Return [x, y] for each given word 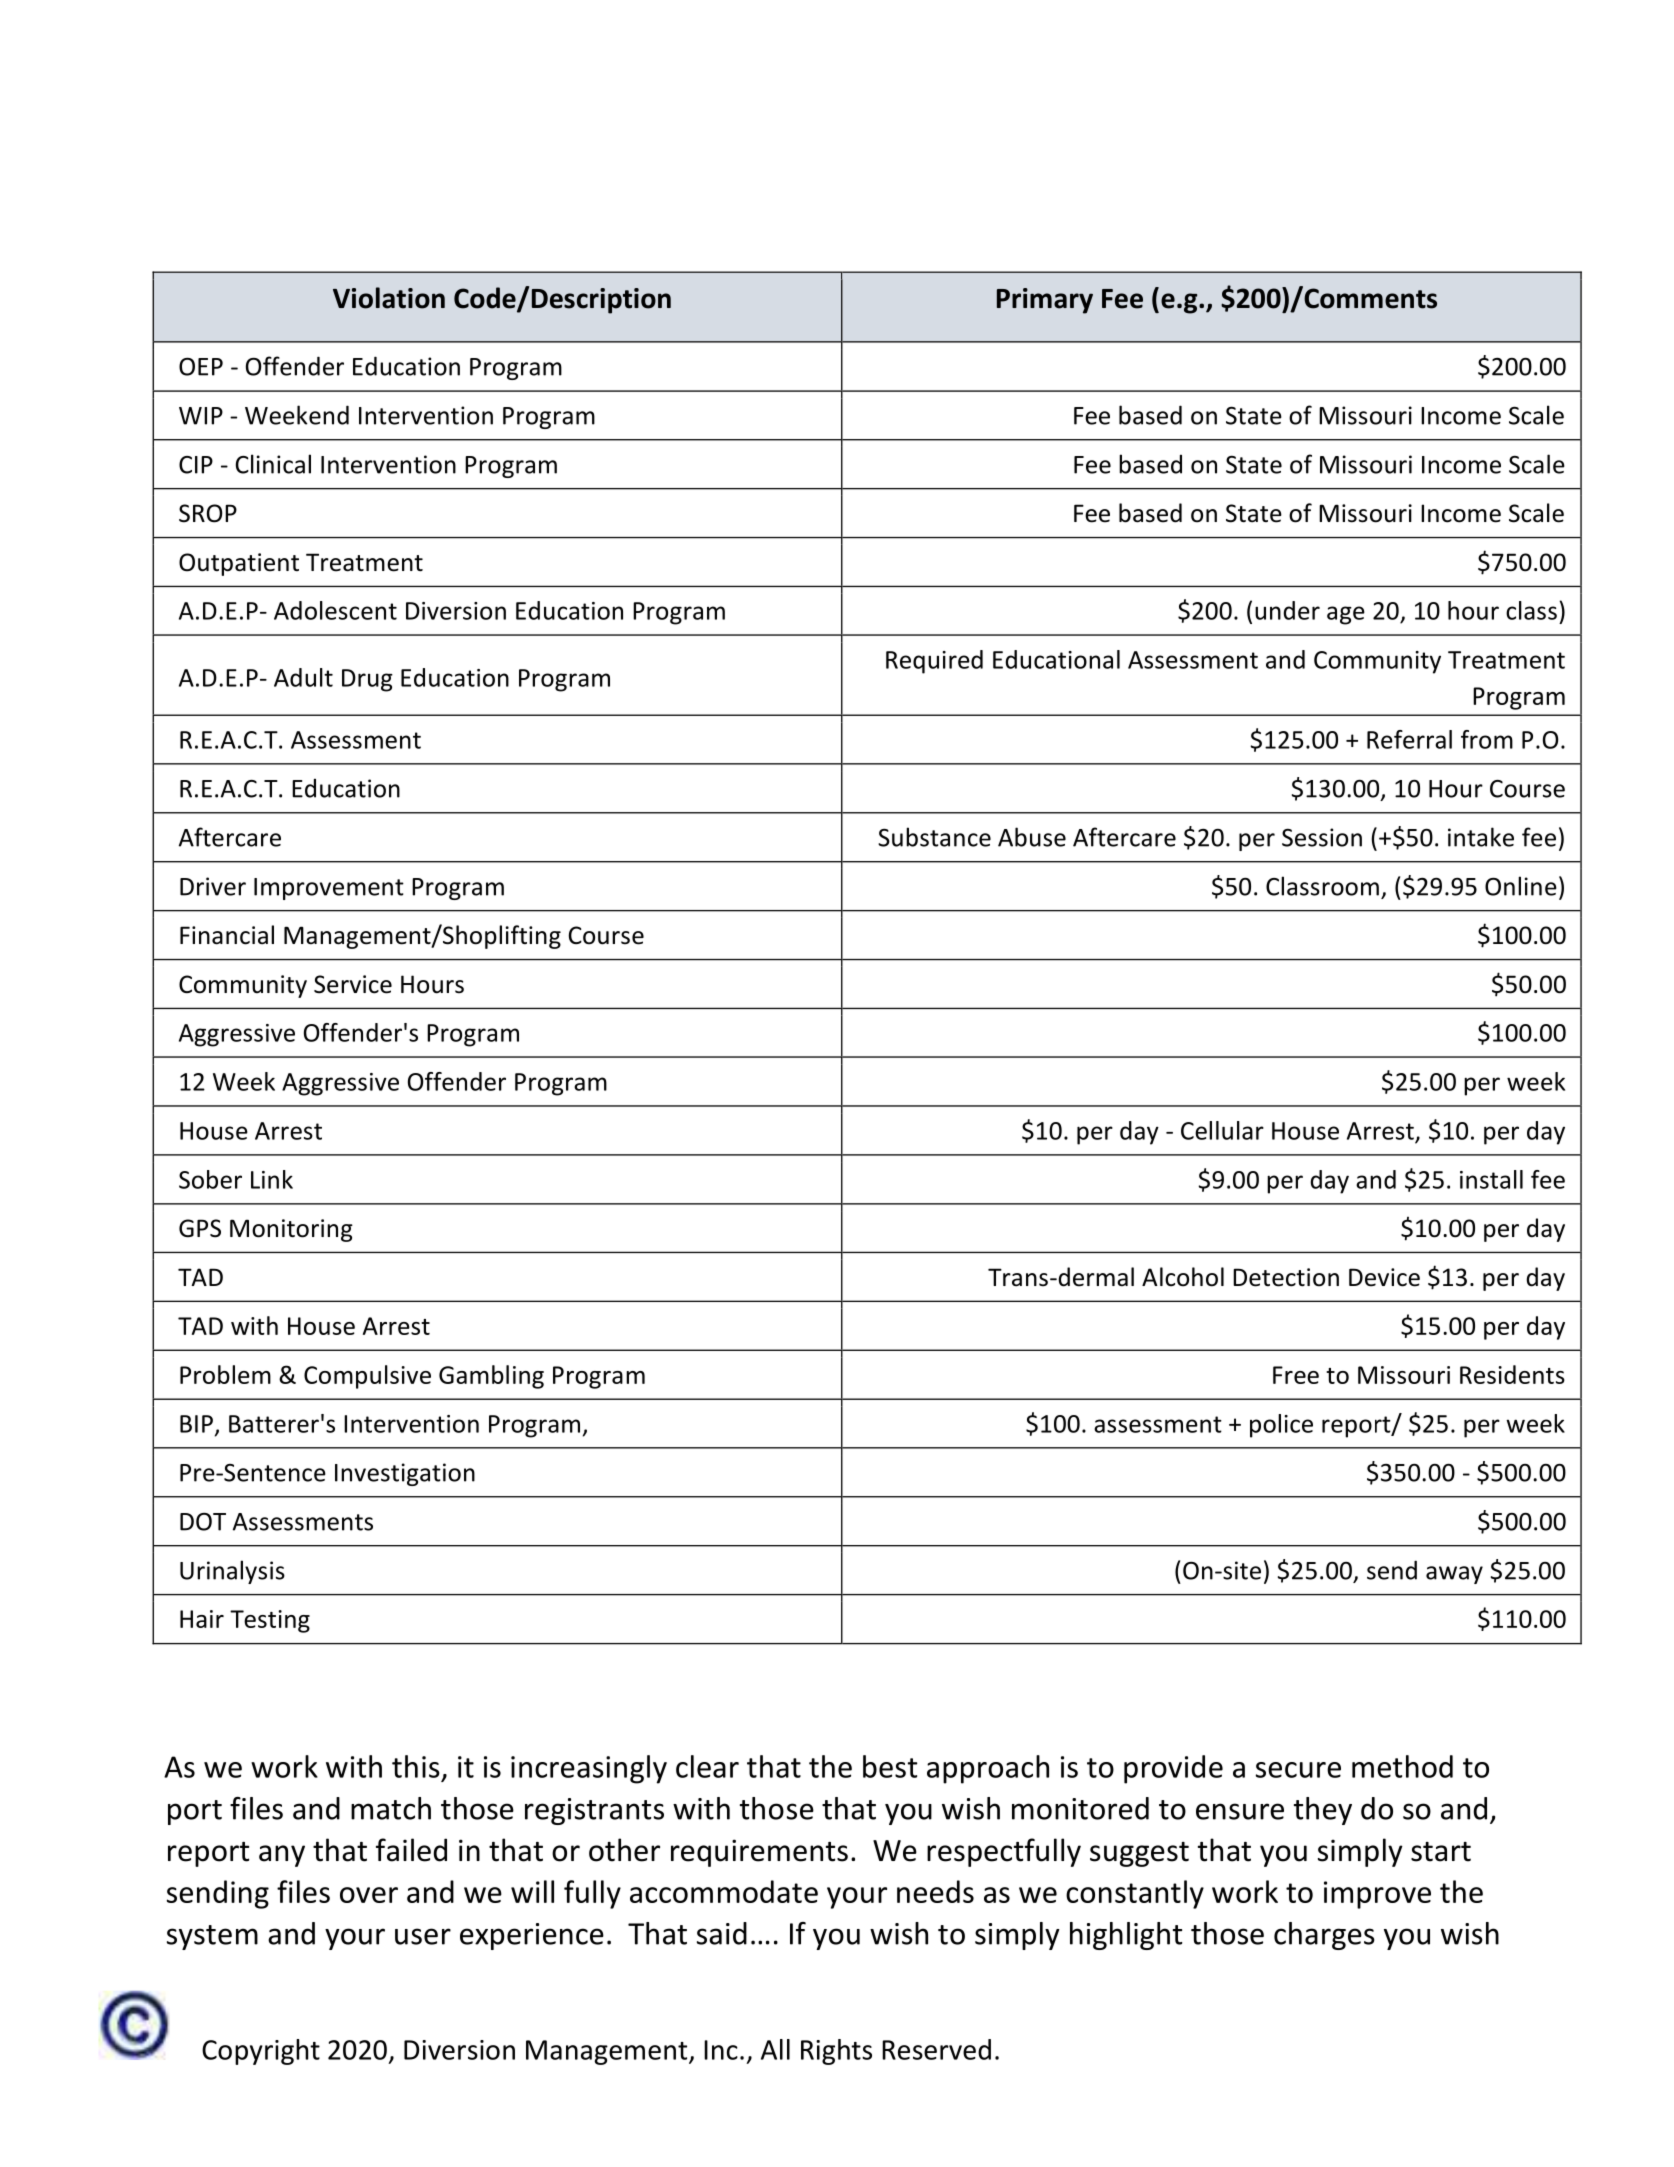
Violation [389, 298]
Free [1296, 1375]
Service [353, 984]
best [890, 1766]
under [1287, 610]
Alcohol [1183, 1277]
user [423, 1936]
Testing [270, 1621]
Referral [1409, 739]
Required [934, 662]
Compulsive [367, 1377]
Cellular [1222, 1130]
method [1402, 1766]
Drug [367, 680]
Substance [934, 837]
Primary [1045, 301]
